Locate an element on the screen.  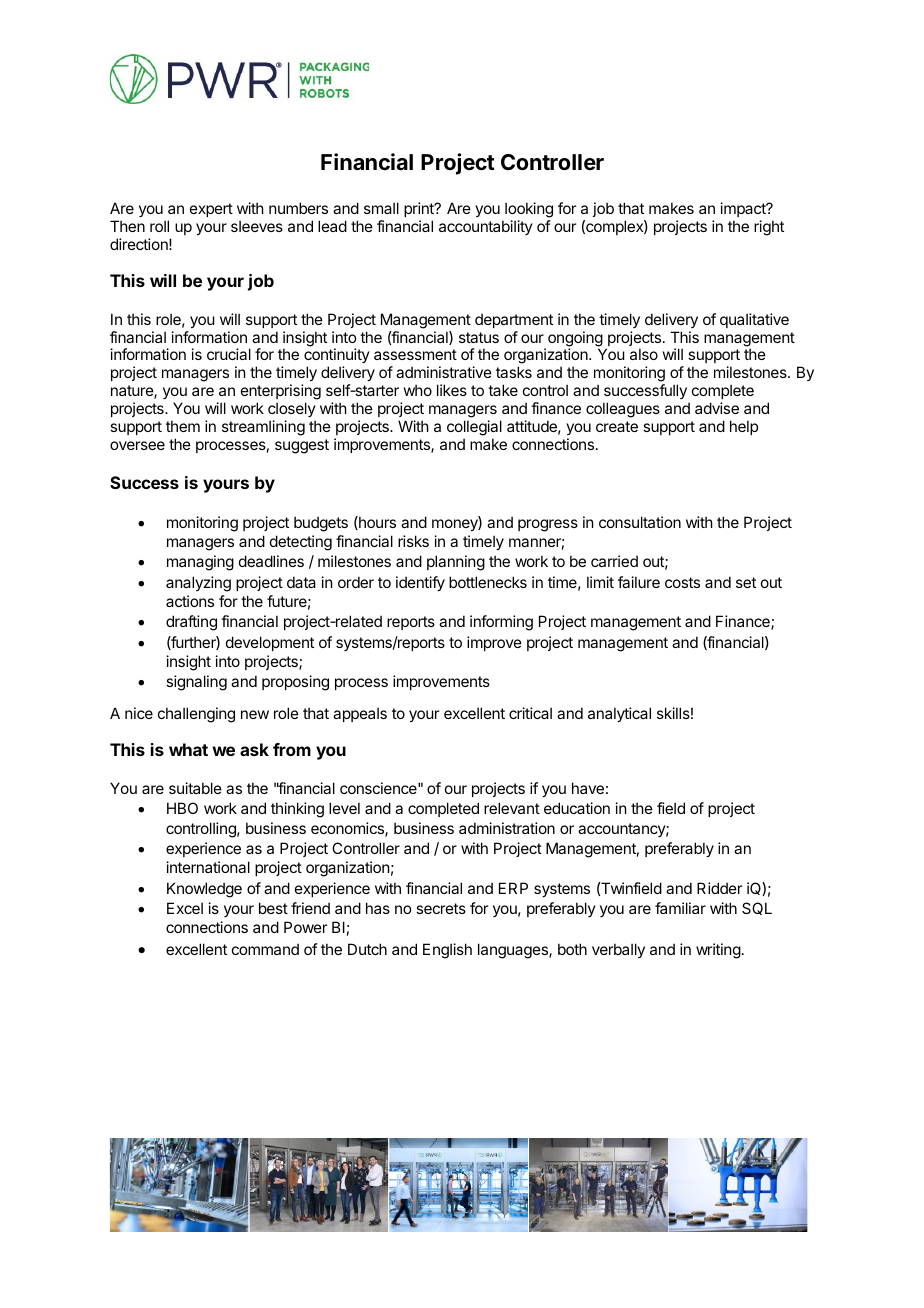
expert is located at coordinates (211, 210).
